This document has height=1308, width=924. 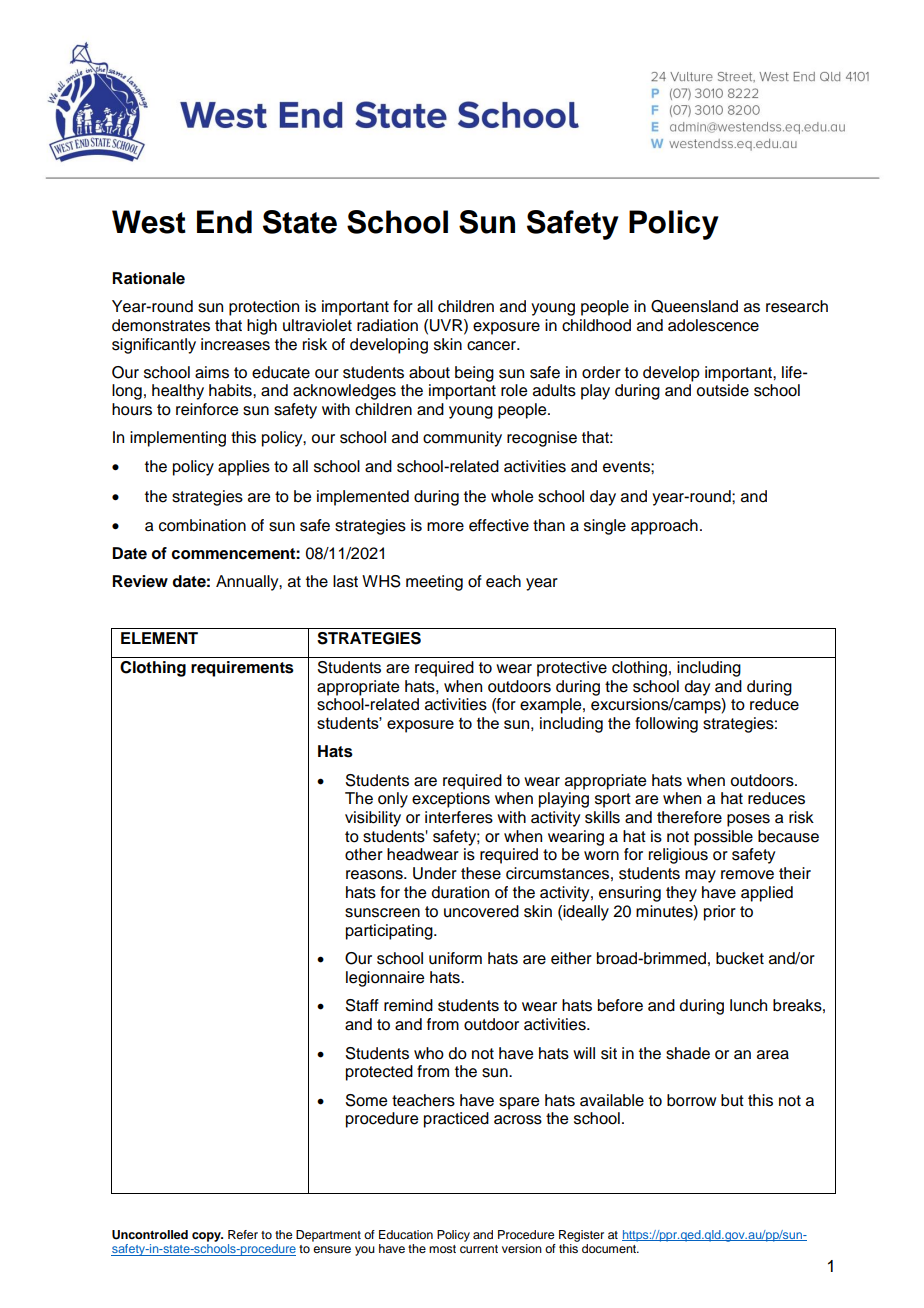 I want to click on following, so click(x=666, y=725).
